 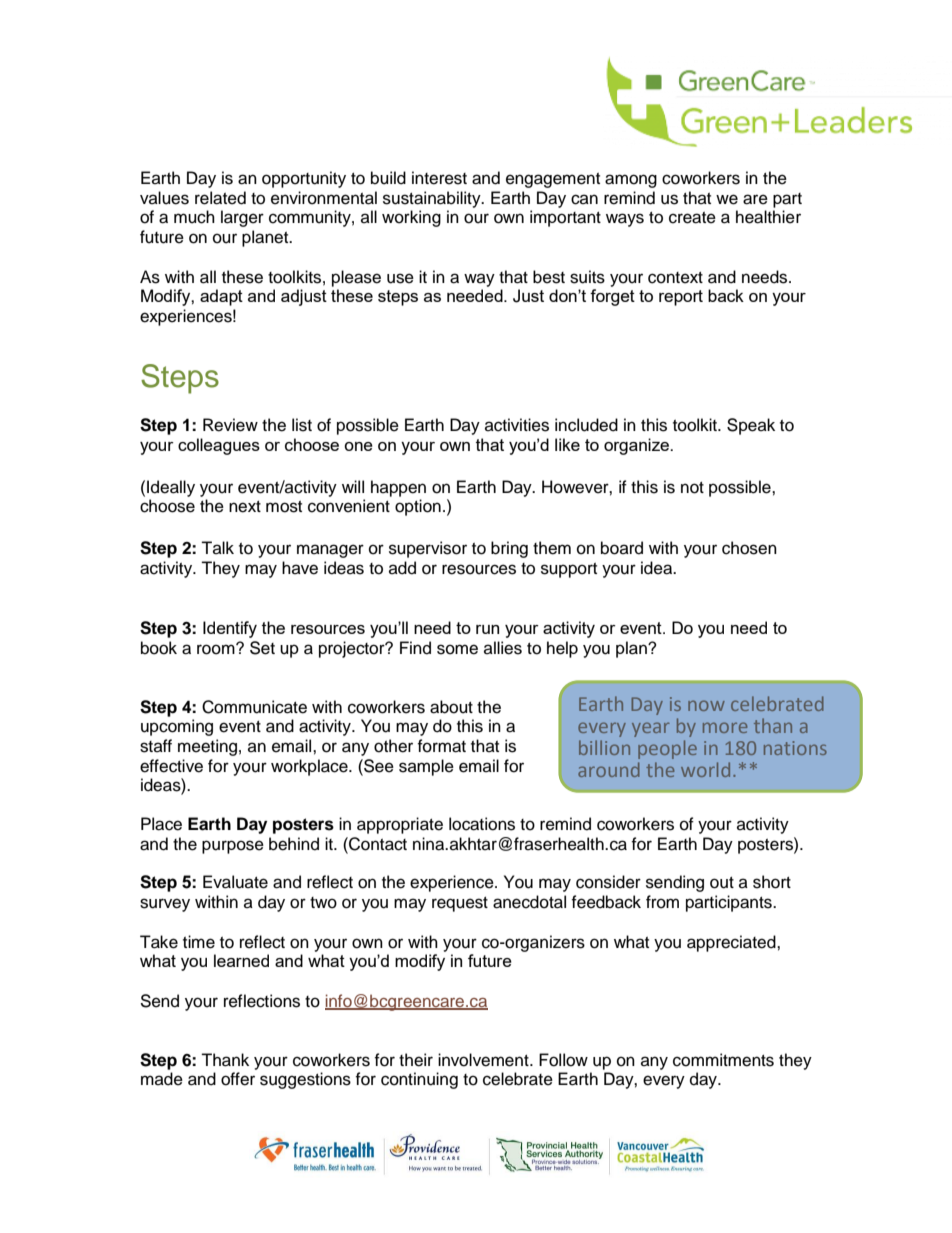 What do you see at coordinates (487, 629) in the document?
I see `run` at bounding box center [487, 629].
